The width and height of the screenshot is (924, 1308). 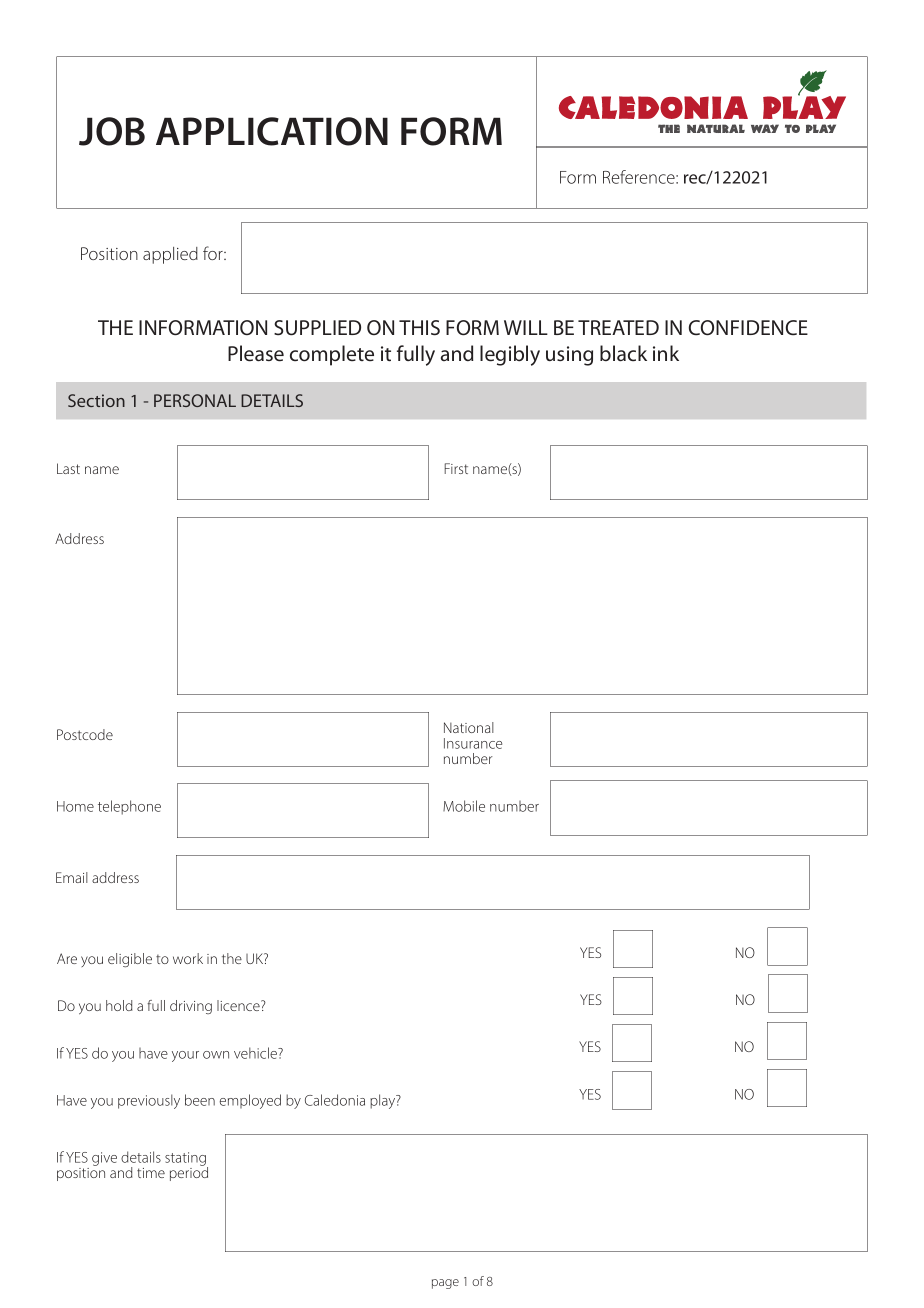 What do you see at coordinates (618, 327) in the screenshot?
I see `TREATED` at bounding box center [618, 327].
